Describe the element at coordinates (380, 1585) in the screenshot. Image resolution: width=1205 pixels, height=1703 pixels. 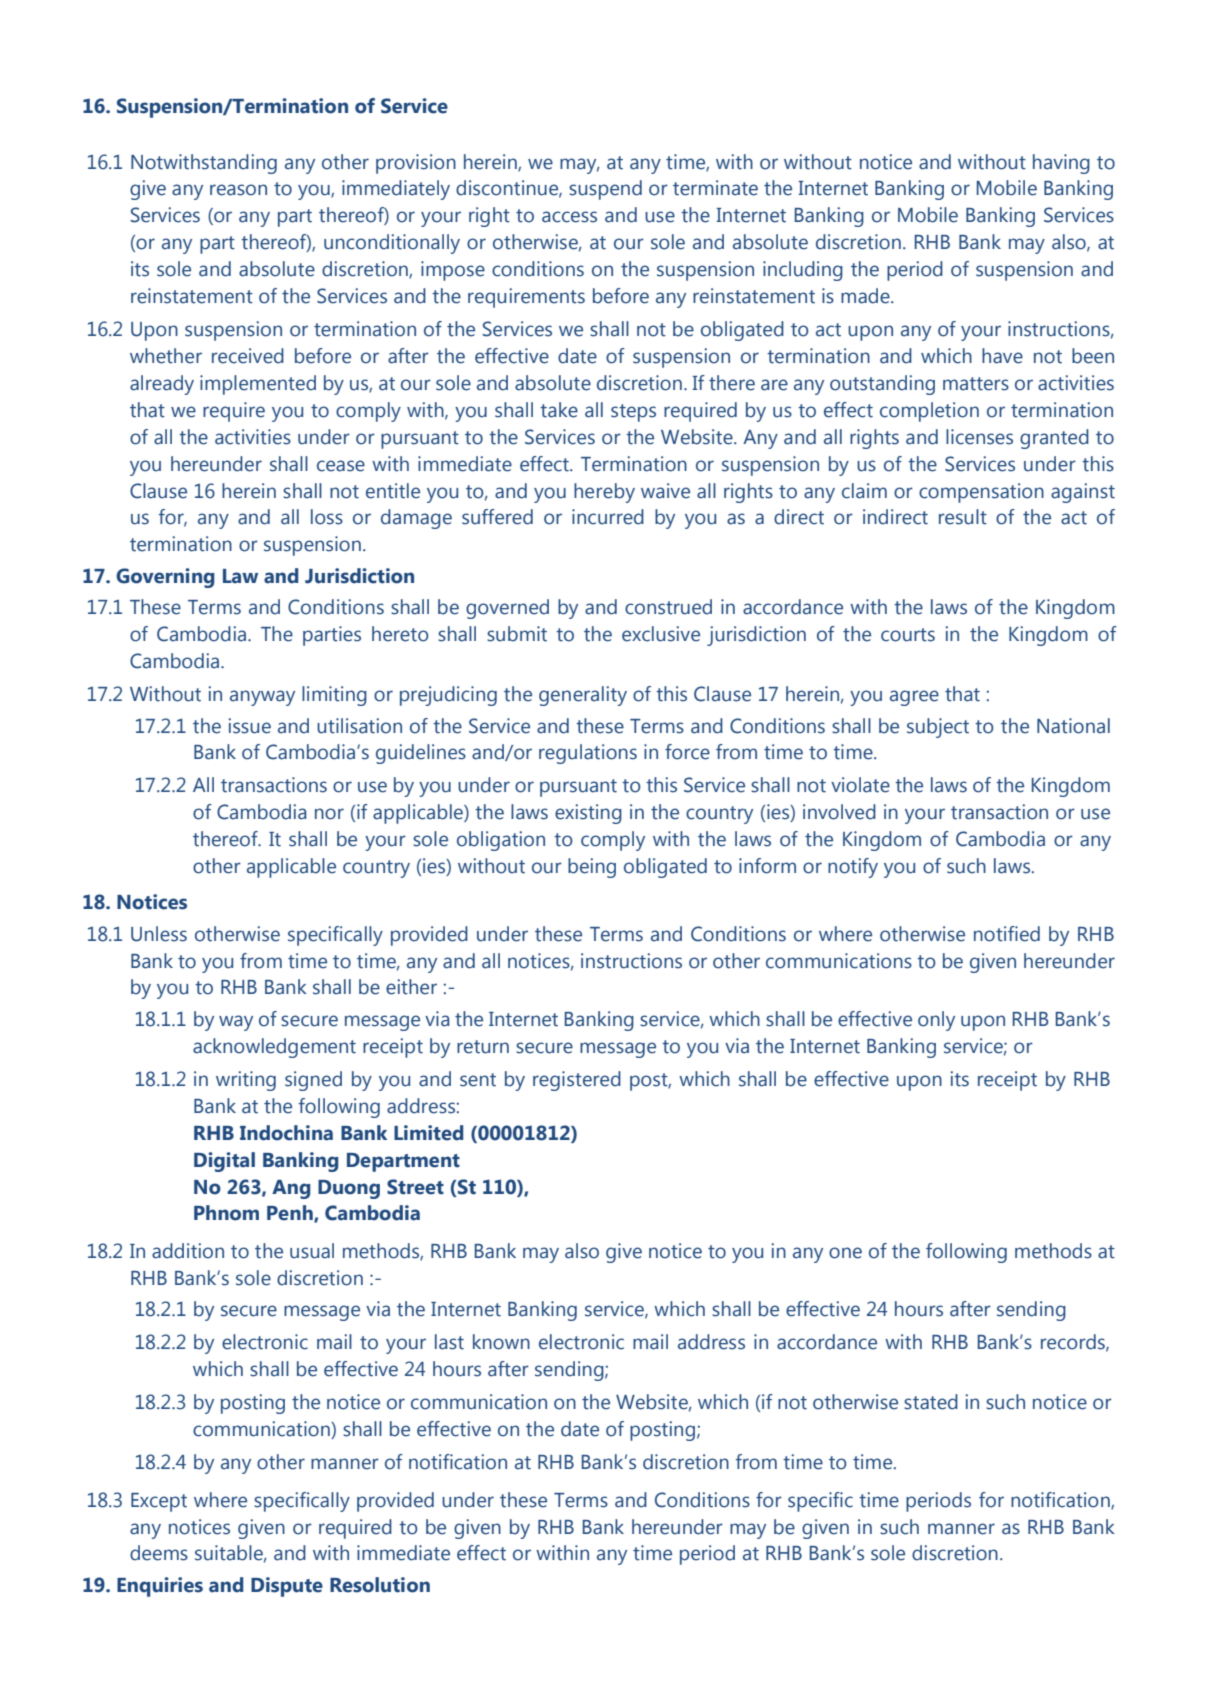
I see `Resolution` at that location.
